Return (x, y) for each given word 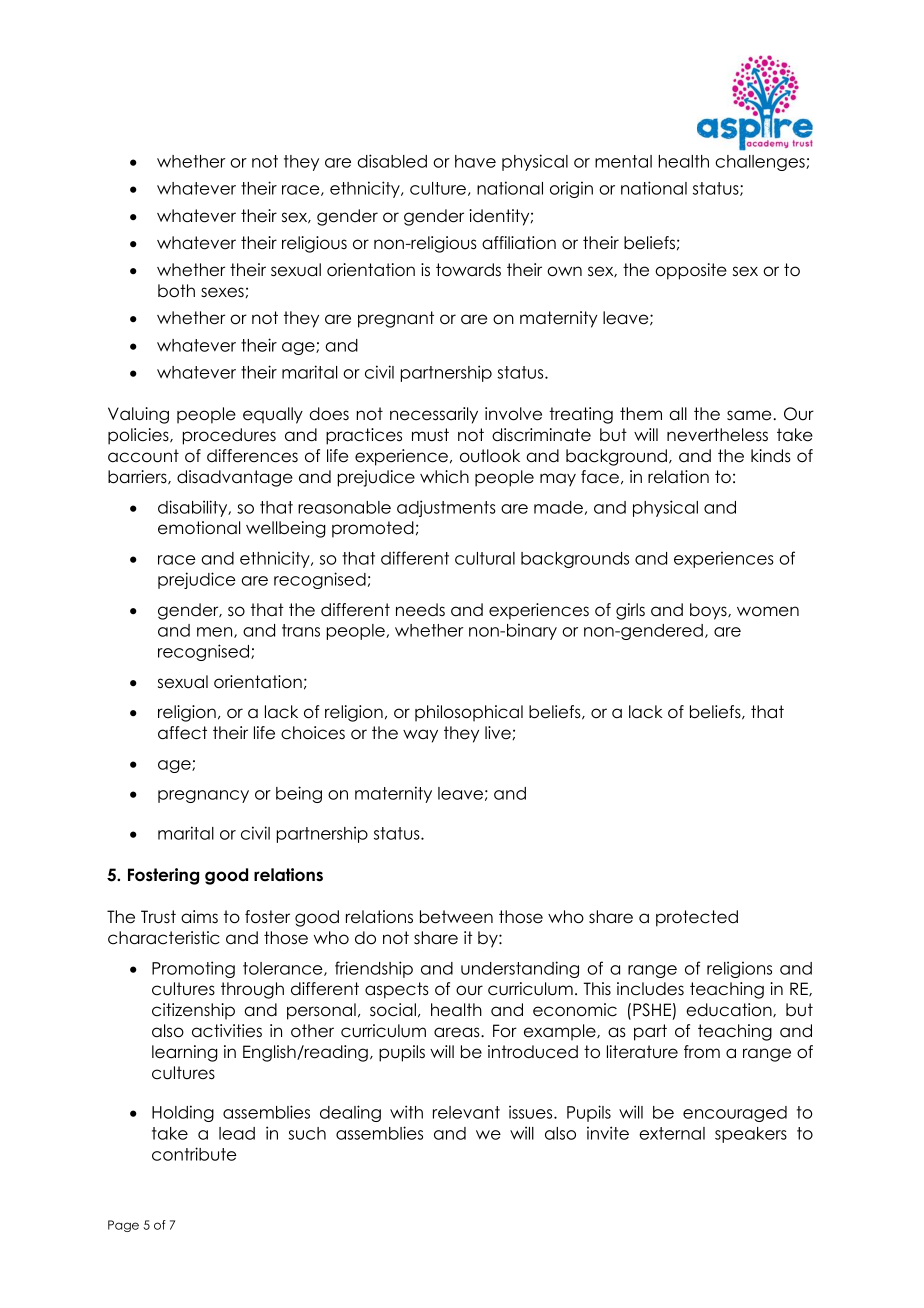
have (475, 161)
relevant (466, 1112)
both (176, 291)
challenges (761, 163)
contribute (194, 1154)
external (672, 1133)
